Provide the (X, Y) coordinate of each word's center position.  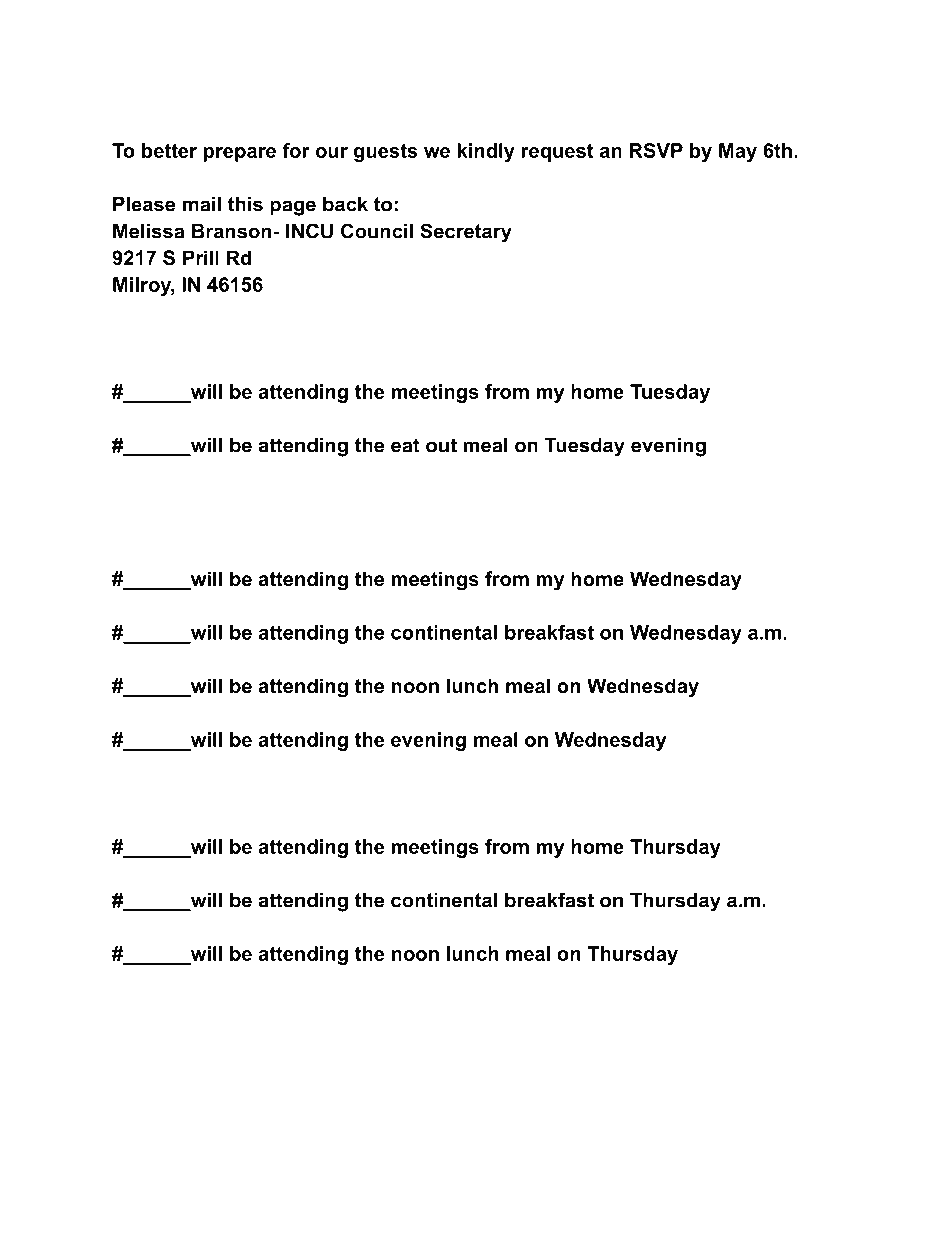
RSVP (656, 150)
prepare (240, 154)
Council (377, 231)
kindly (486, 152)
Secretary (466, 233)
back (345, 204)
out (441, 445)
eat (405, 445)
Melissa (148, 231)
